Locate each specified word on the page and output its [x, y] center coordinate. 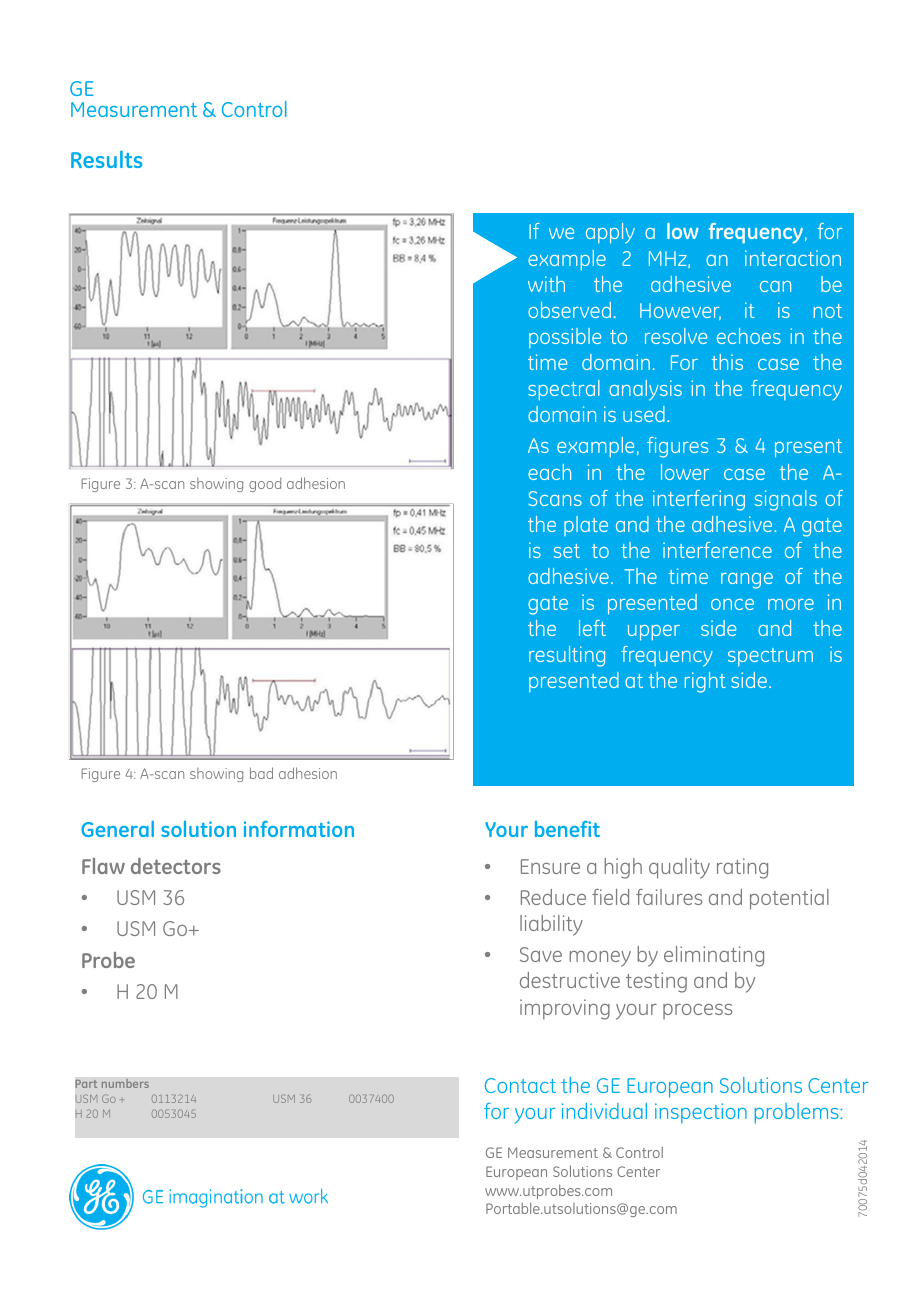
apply [610, 233]
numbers [125, 1083]
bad [261, 773]
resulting [567, 656]
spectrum [770, 657]
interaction [793, 258]
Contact [520, 1085]
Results [106, 159]
